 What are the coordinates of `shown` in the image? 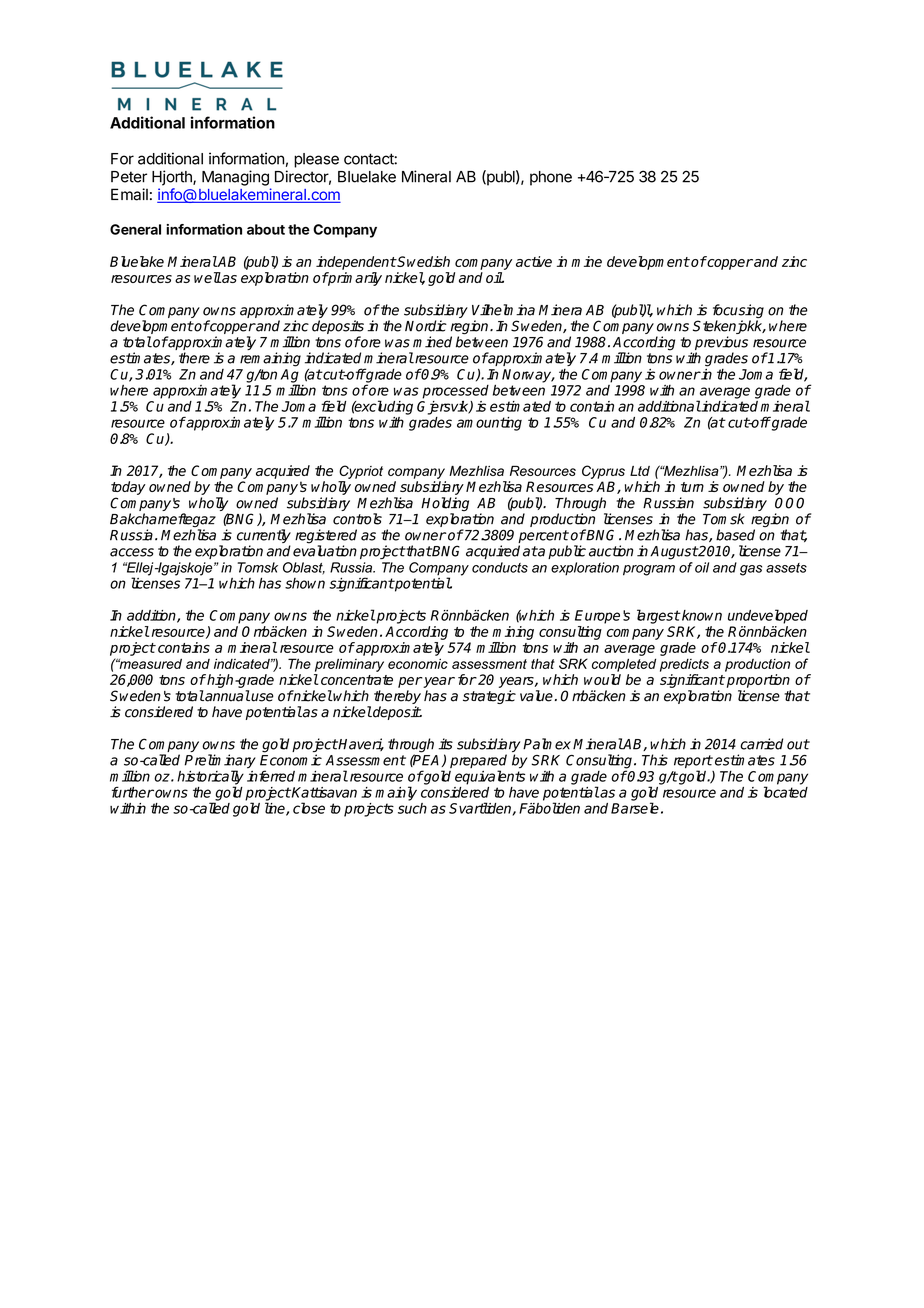 It's located at (305, 583).
